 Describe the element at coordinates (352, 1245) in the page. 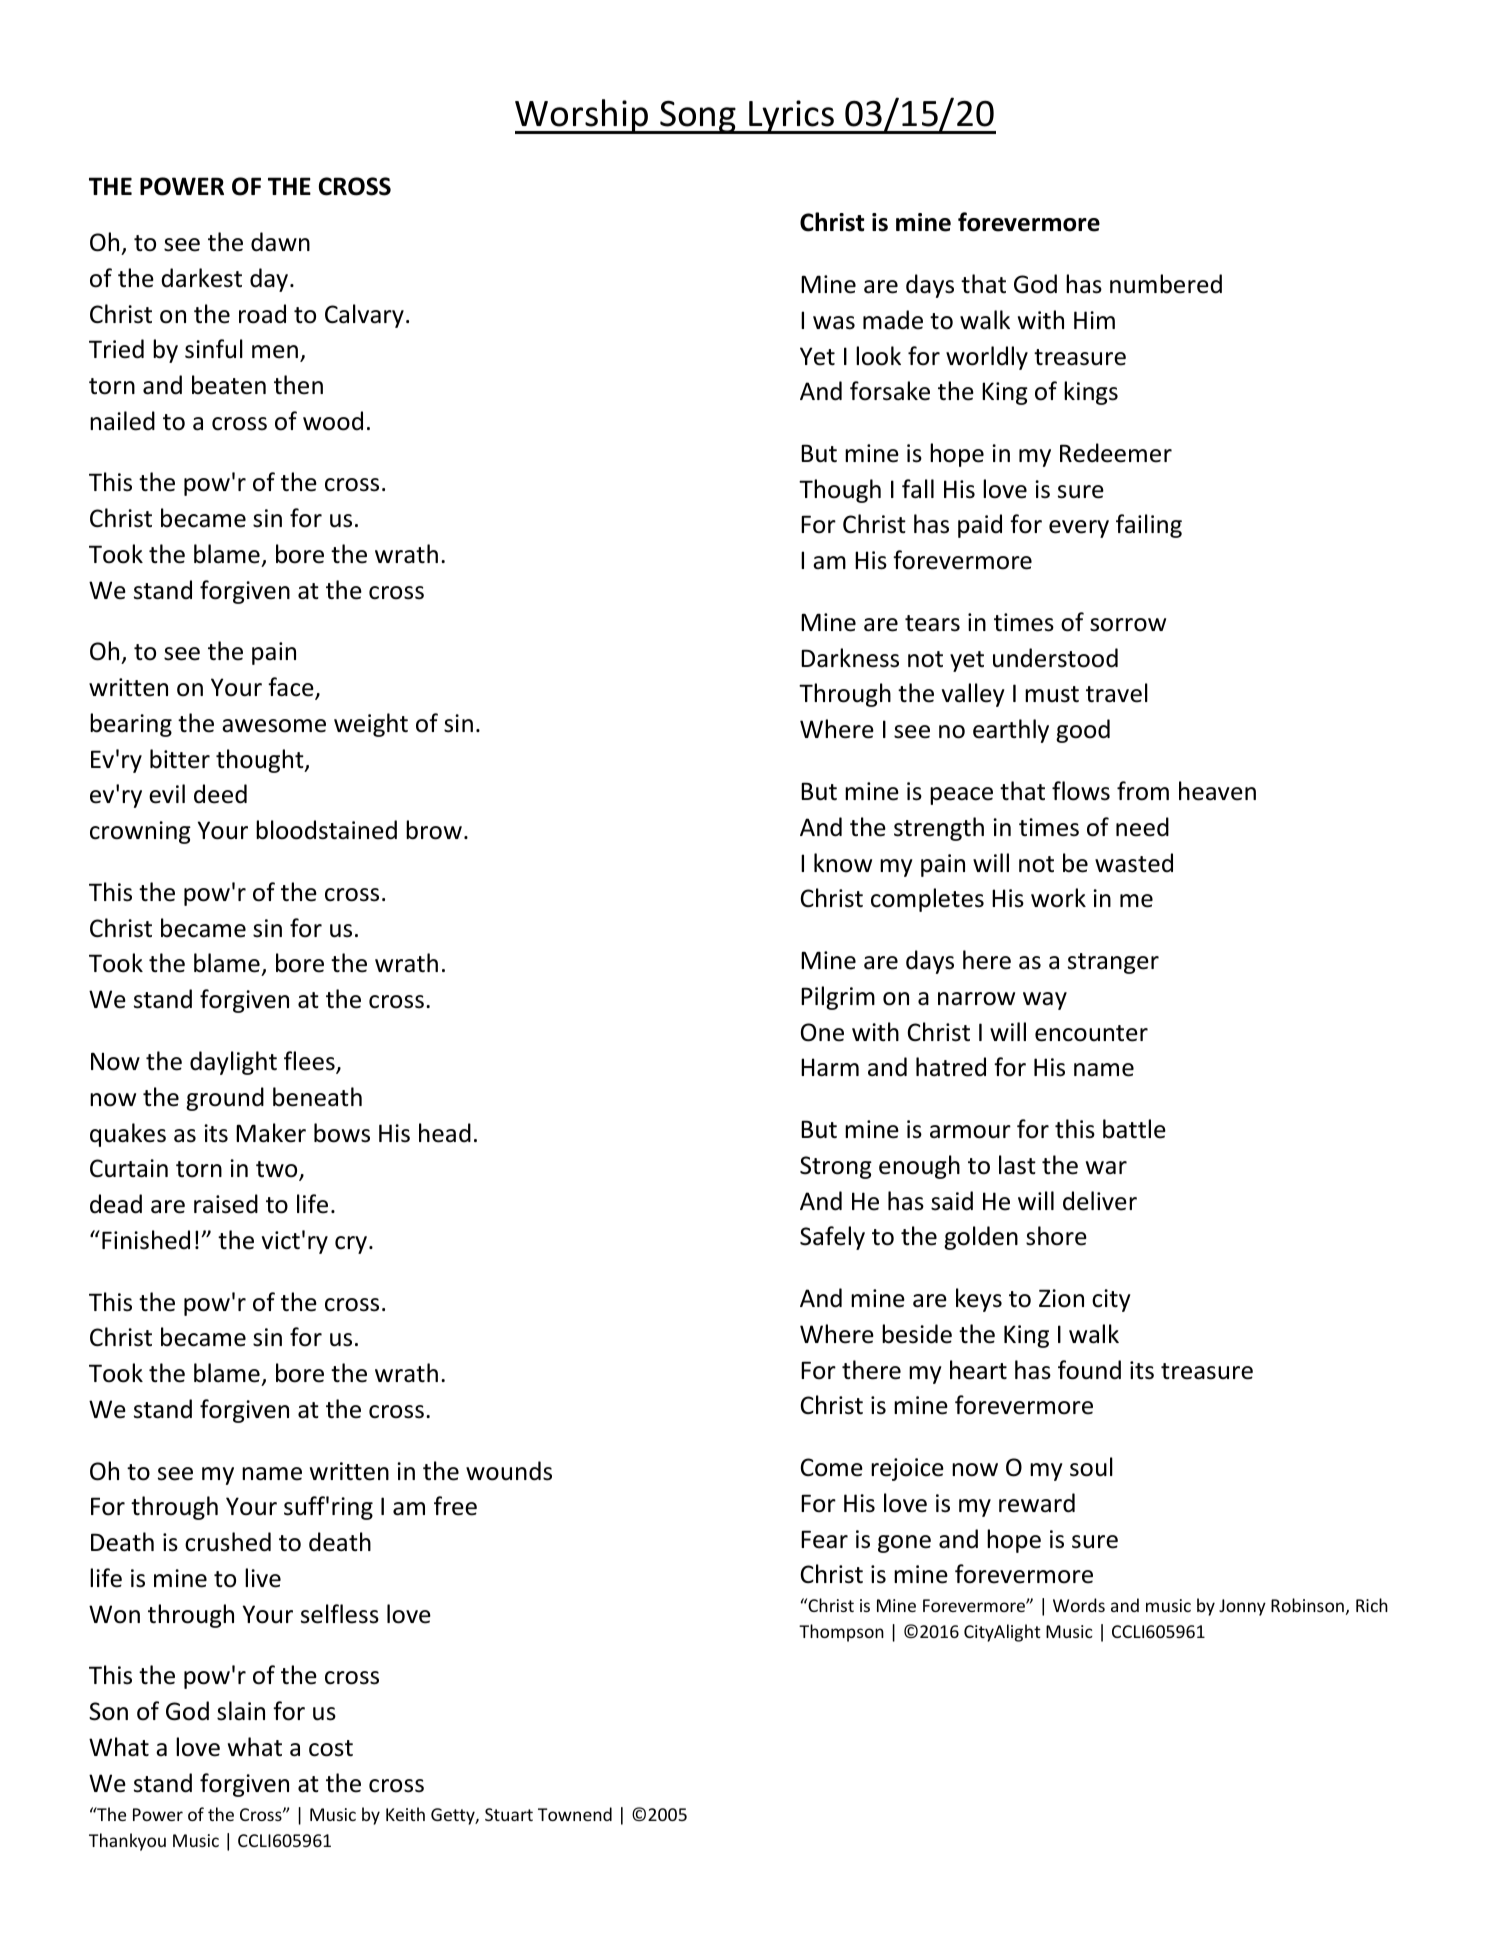

I see `cry` at that location.
